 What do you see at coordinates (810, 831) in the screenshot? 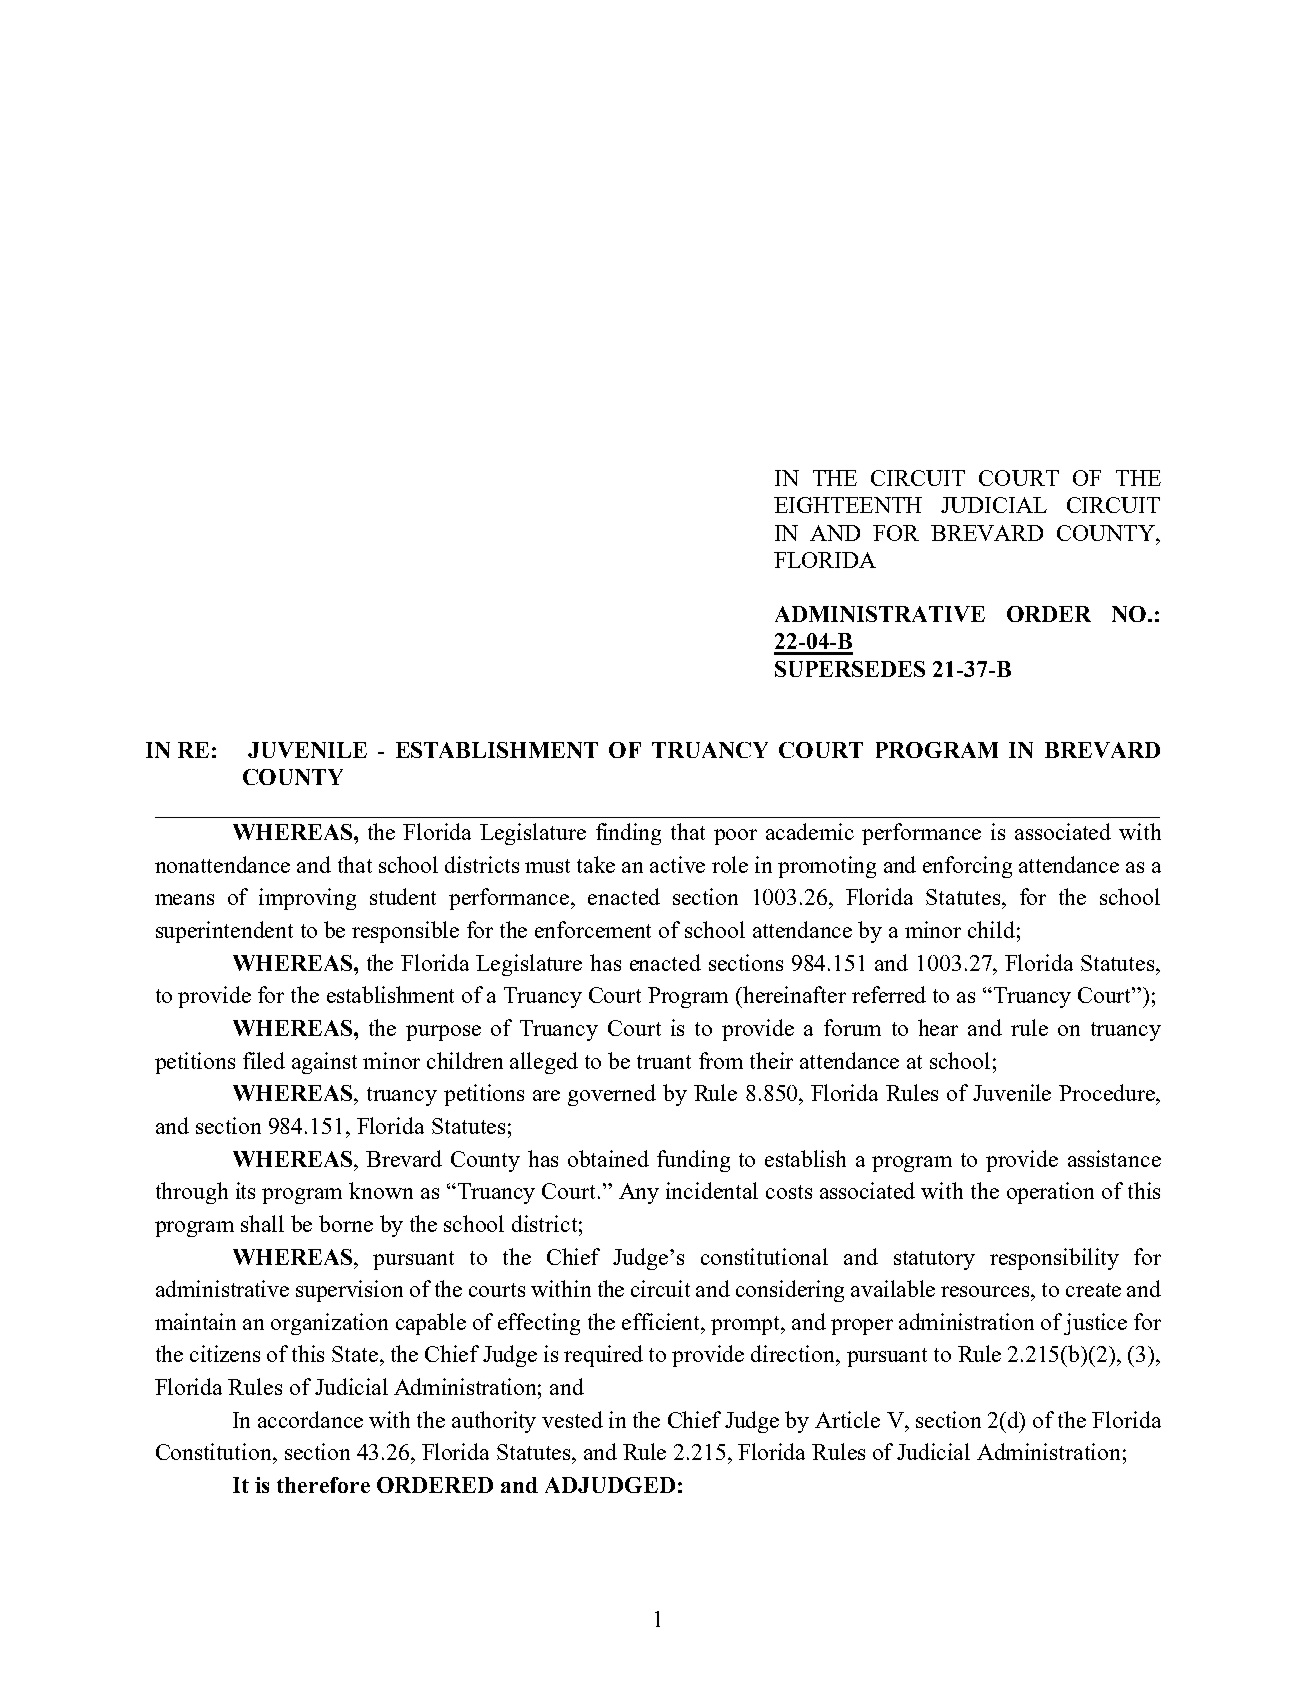
I see `academic` at bounding box center [810, 831].
